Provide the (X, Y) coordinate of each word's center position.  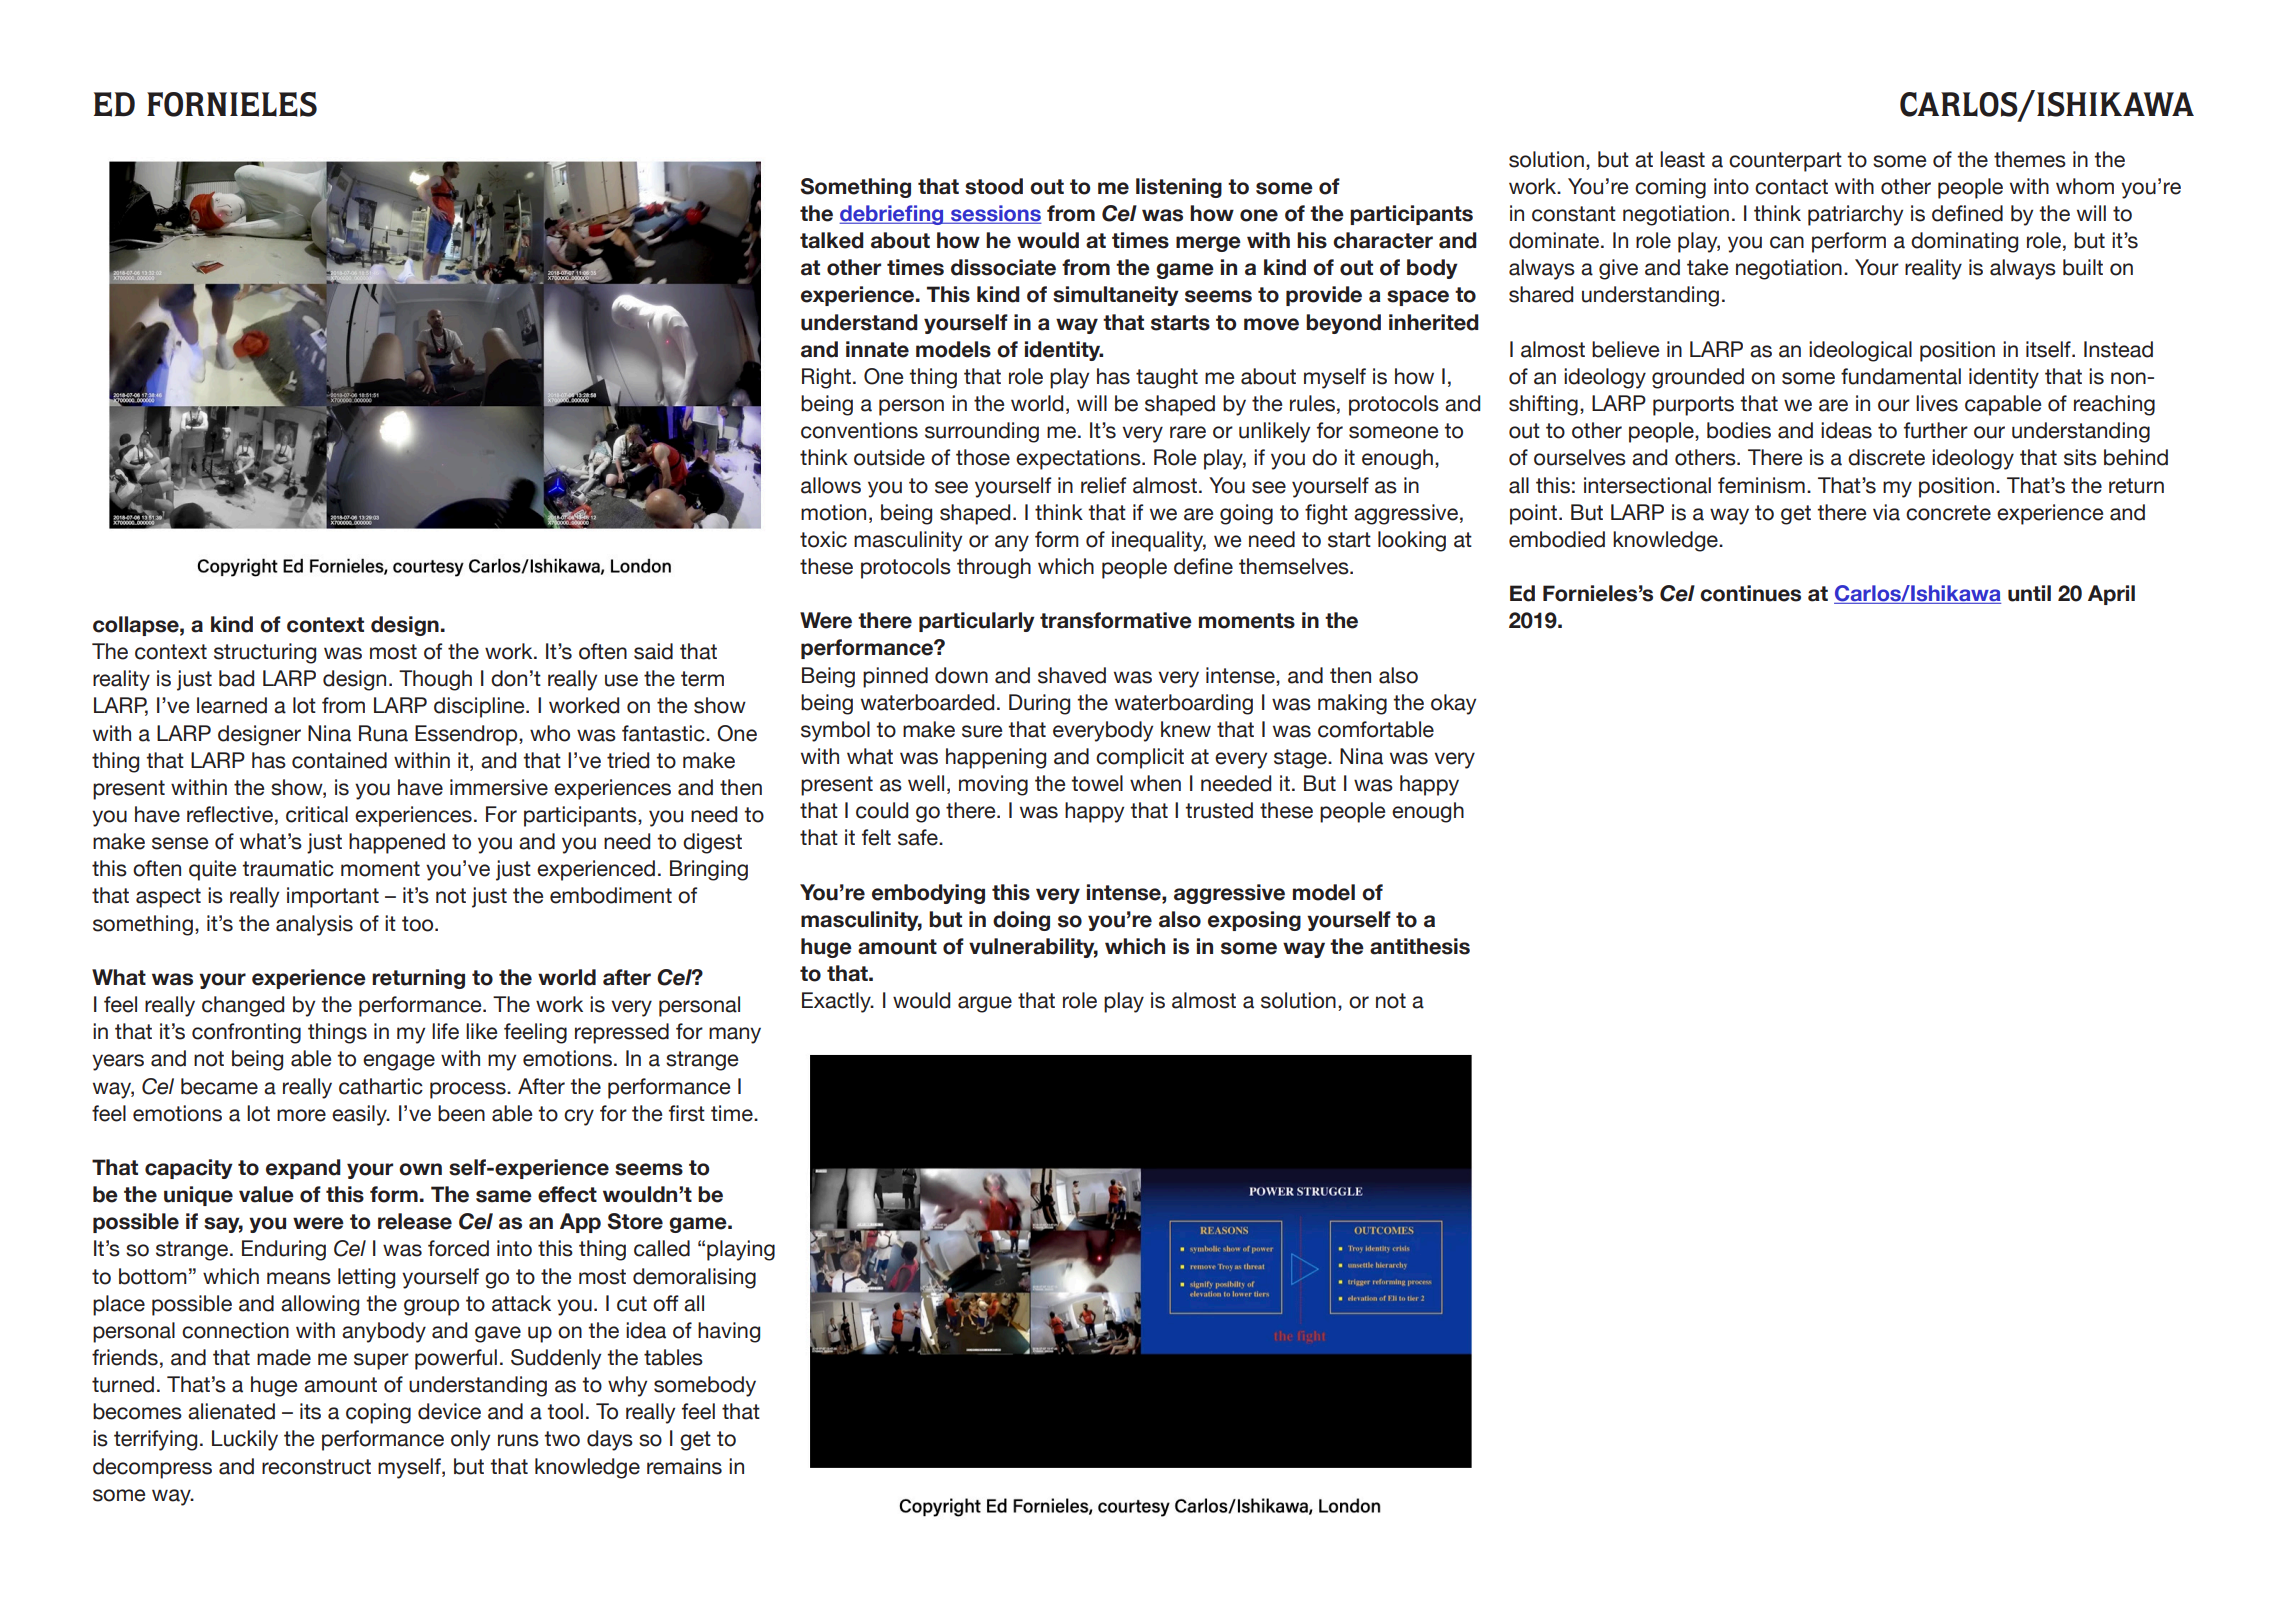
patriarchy (1855, 215)
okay (1453, 704)
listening (1179, 188)
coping (378, 1413)
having (729, 1332)
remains (684, 1466)
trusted (1219, 810)
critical (317, 814)
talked (832, 240)
